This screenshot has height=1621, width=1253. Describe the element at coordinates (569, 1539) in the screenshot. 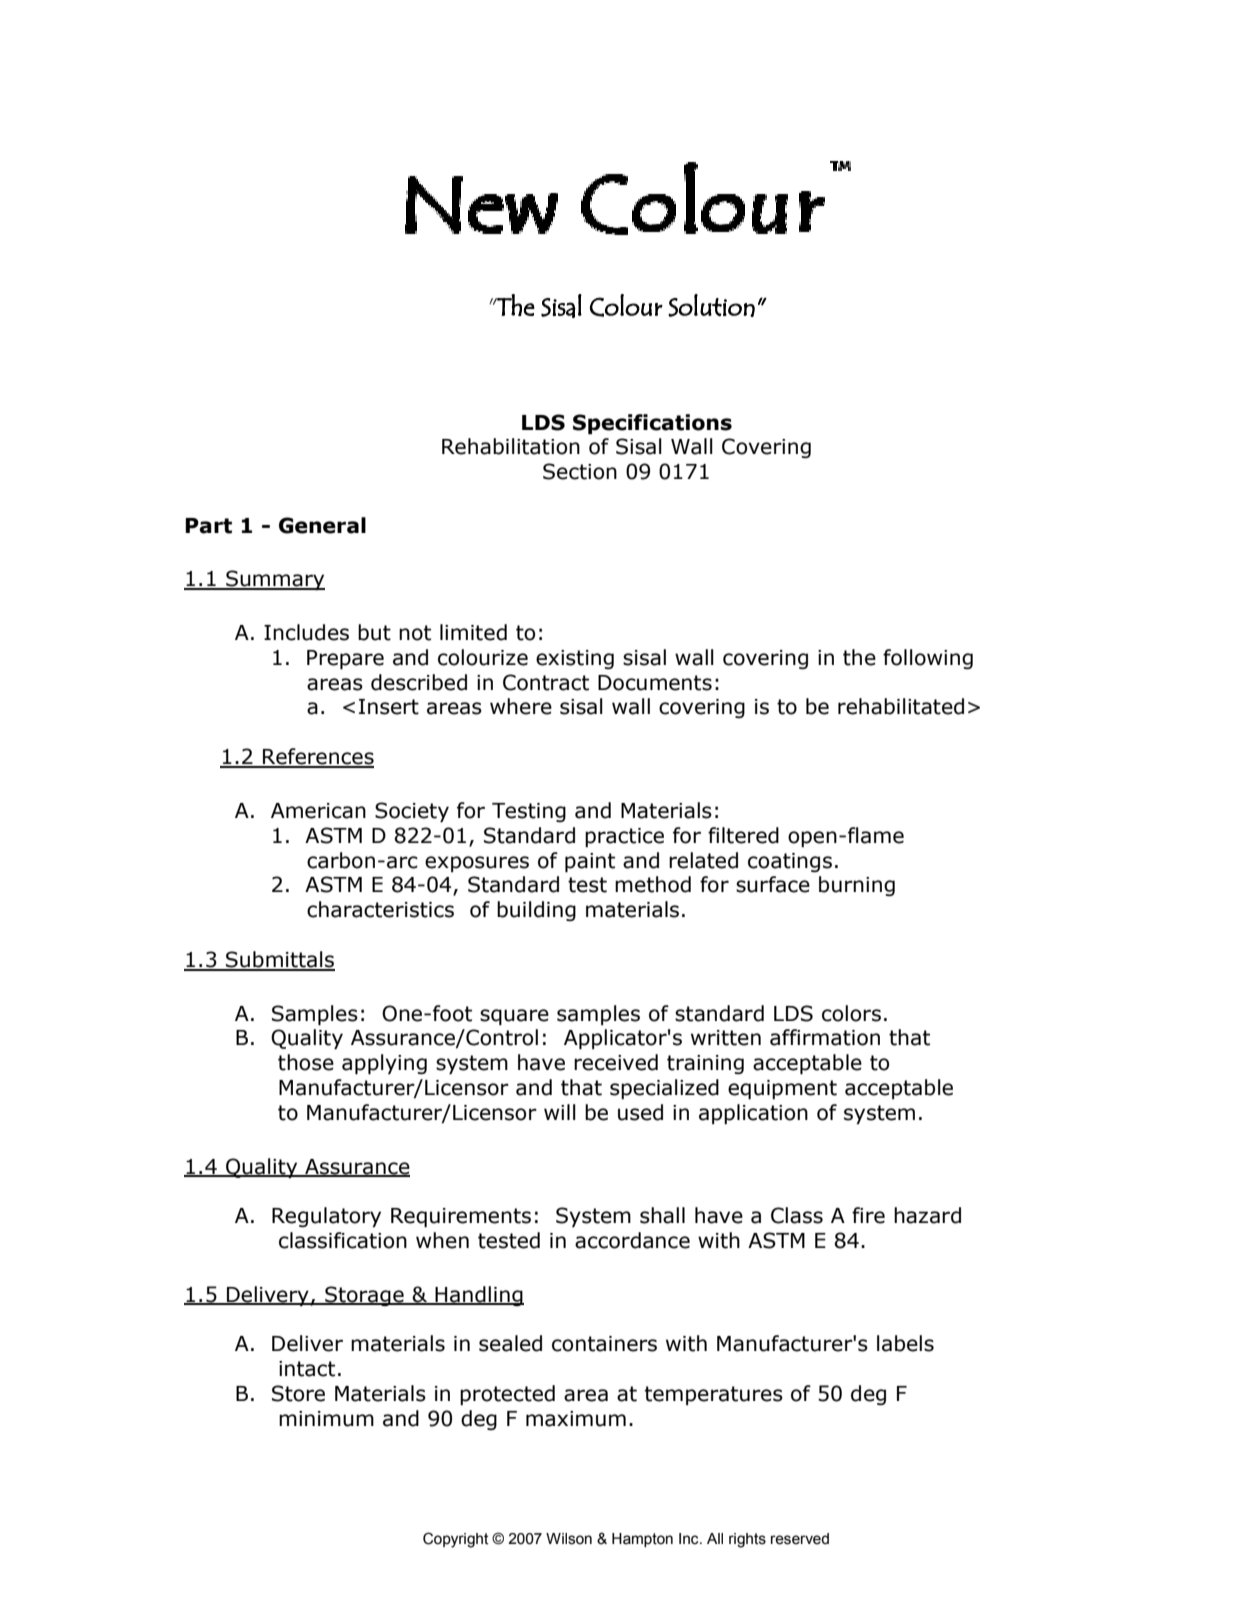

I see `Wilson` at that location.
